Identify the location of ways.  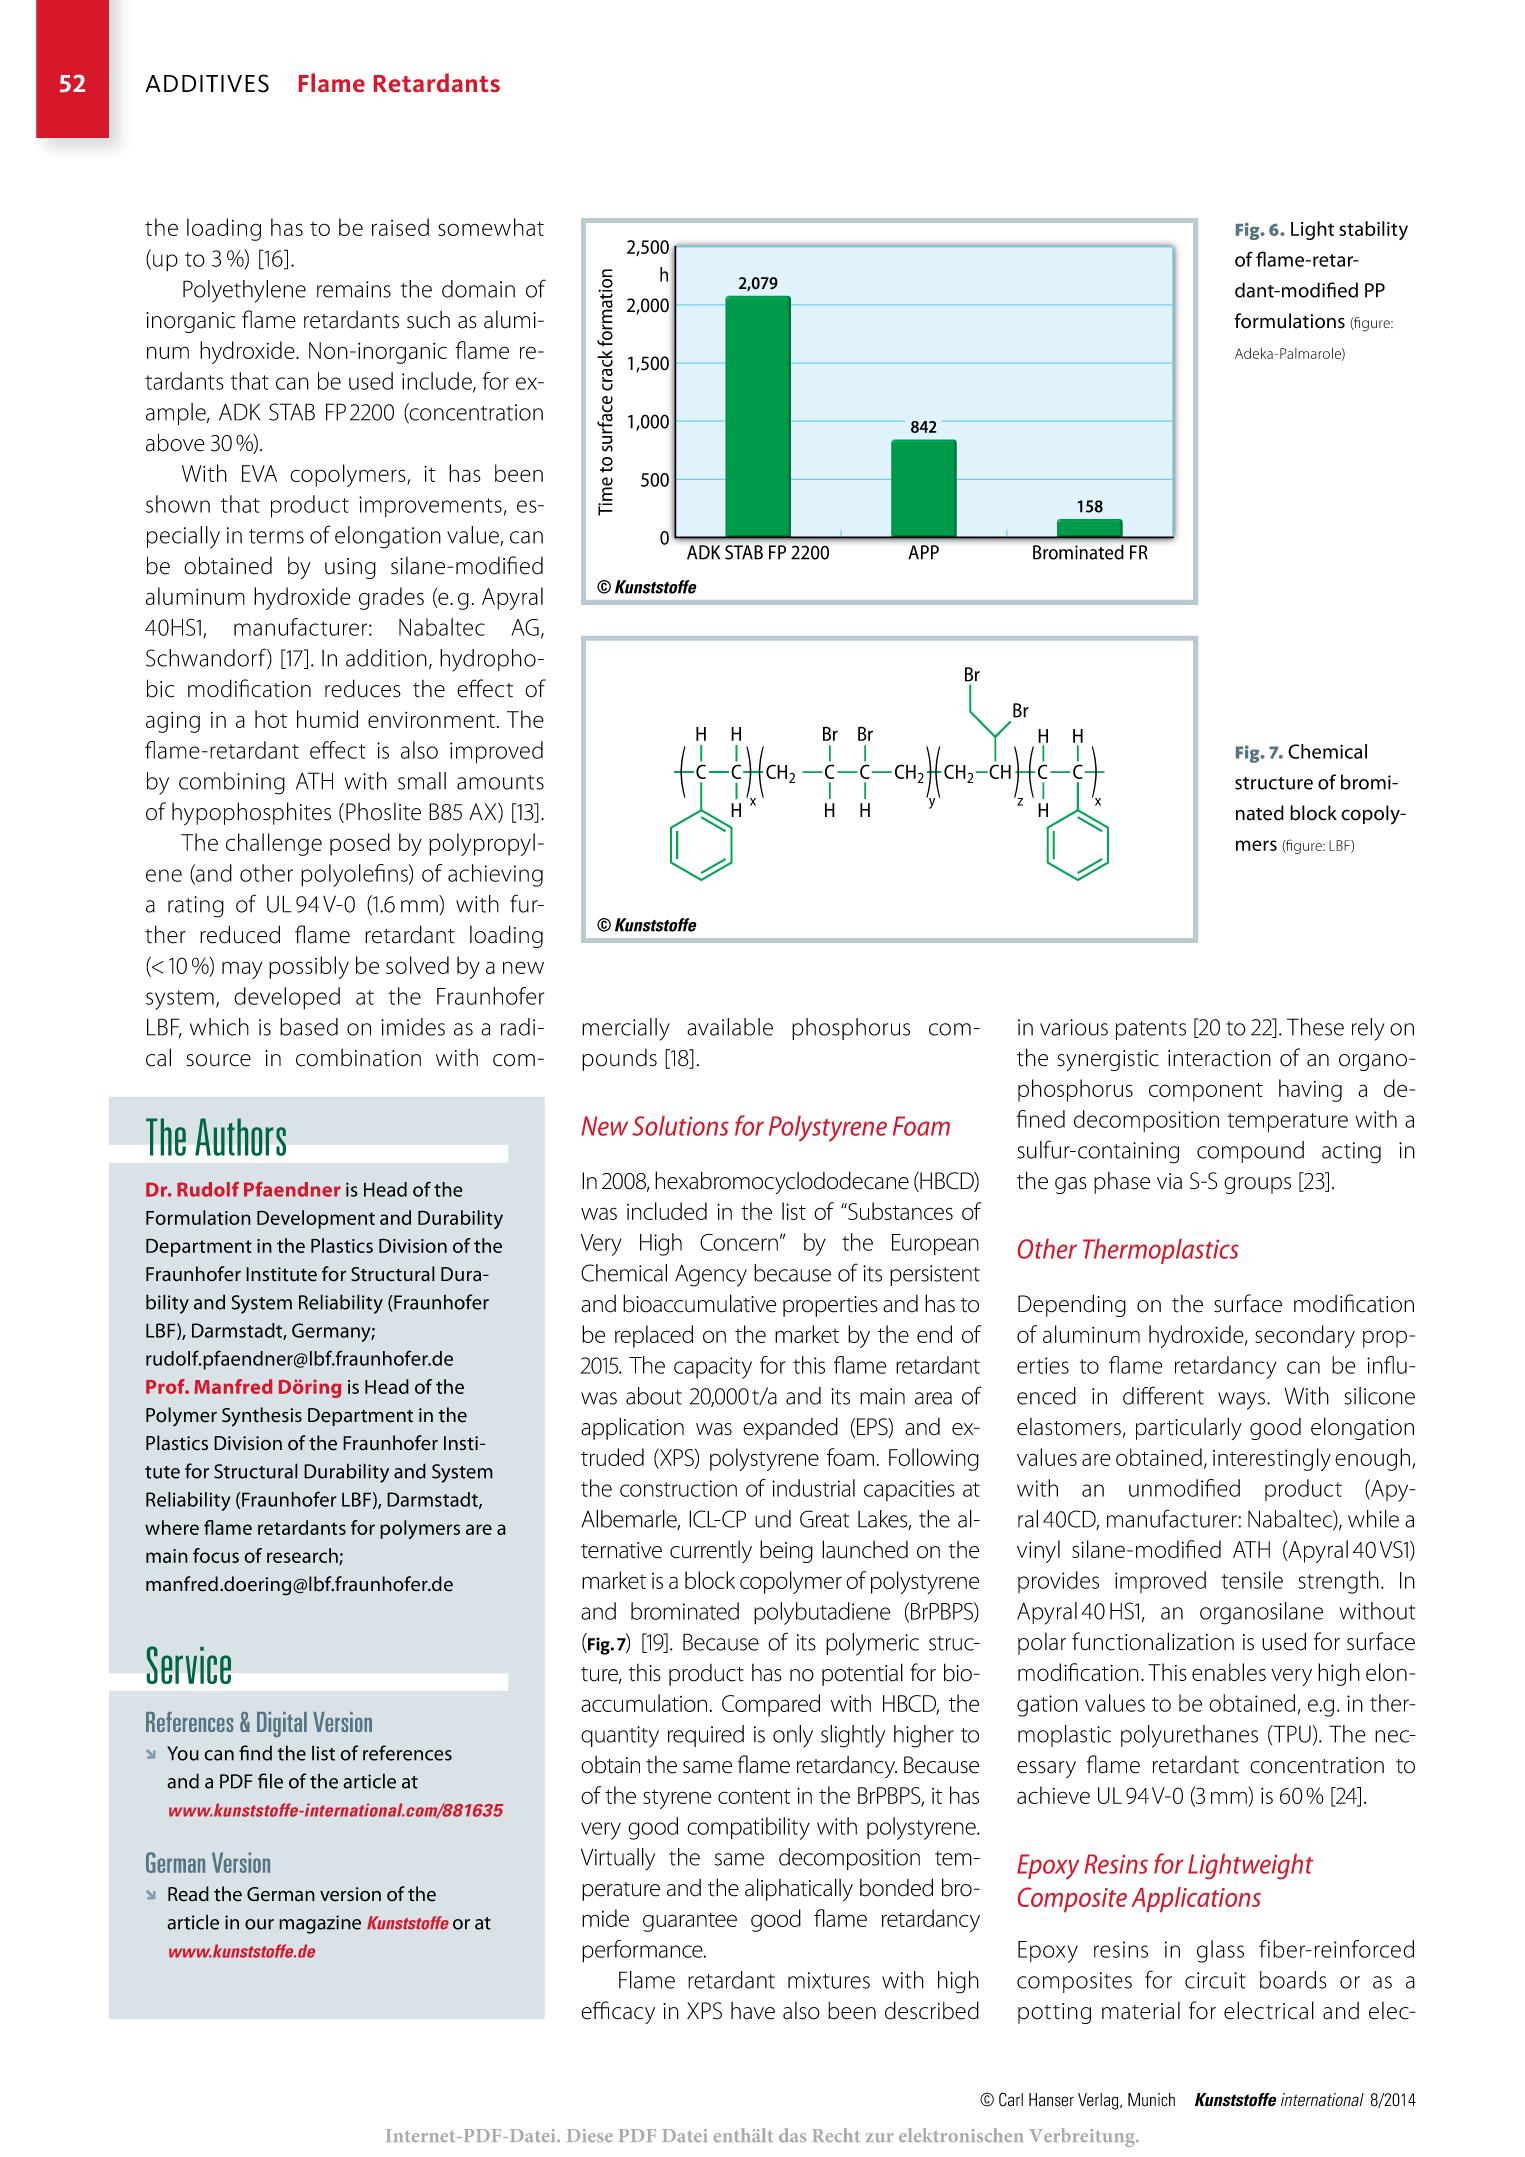
(1243, 1401).
